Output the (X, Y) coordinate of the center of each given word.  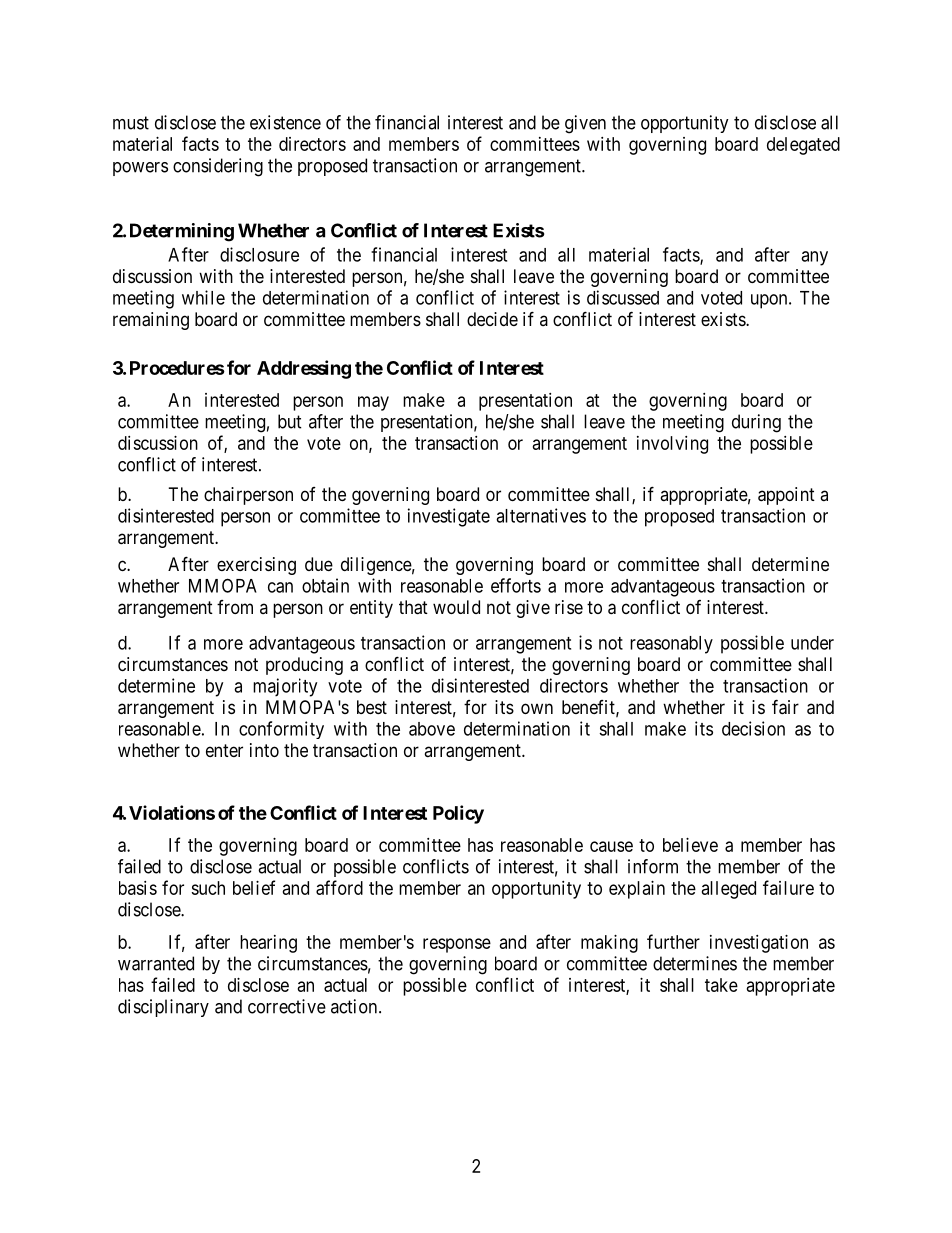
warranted (156, 963)
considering (218, 167)
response (457, 945)
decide (492, 319)
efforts (516, 585)
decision (753, 728)
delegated (803, 146)
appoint (786, 496)
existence (285, 122)
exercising (256, 566)
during (756, 423)
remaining (151, 321)
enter (224, 750)
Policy (458, 814)
